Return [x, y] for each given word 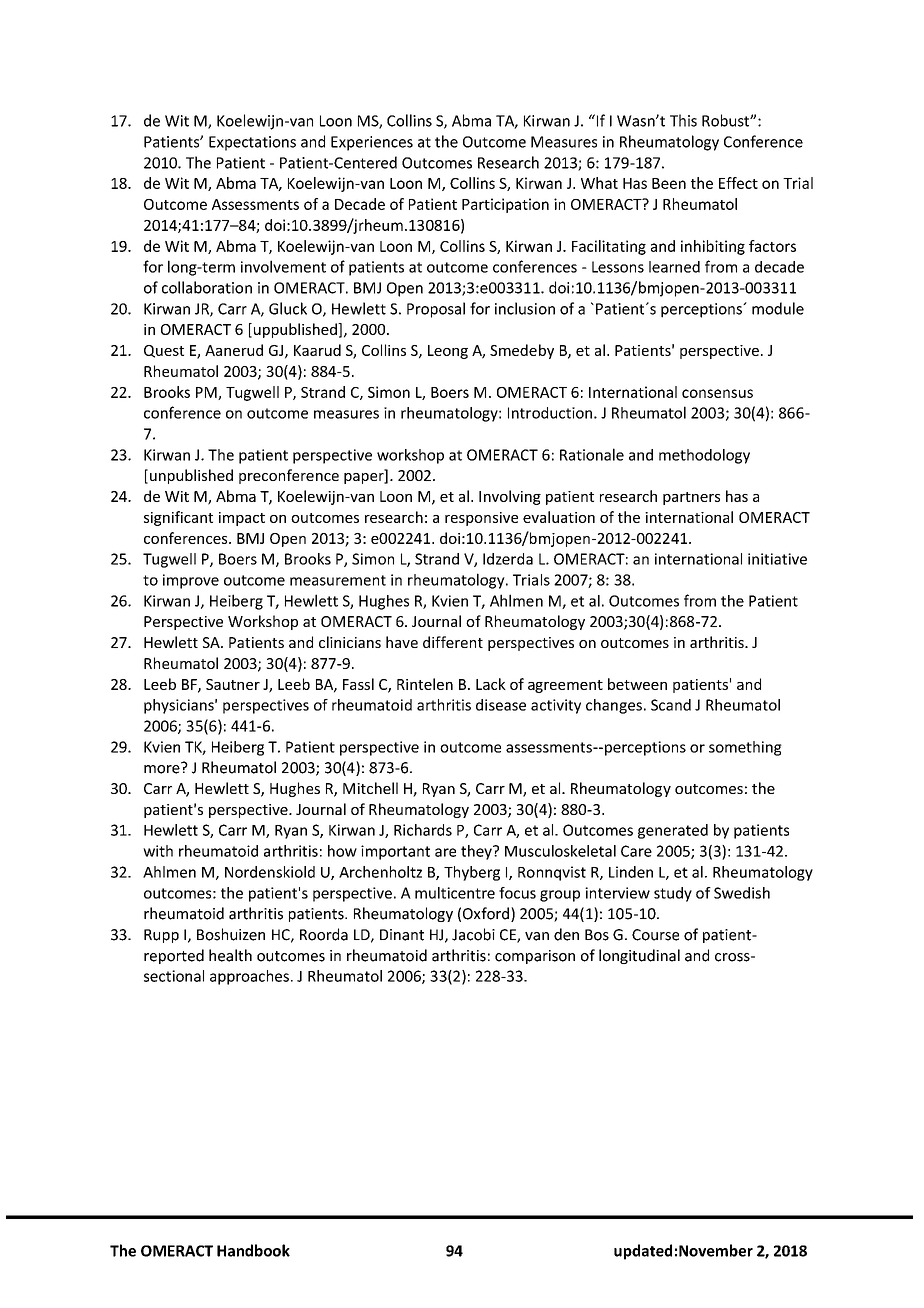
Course [655, 935]
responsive [481, 519]
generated [673, 831]
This [683, 120]
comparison [535, 957]
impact [242, 519]
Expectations [252, 143]
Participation [505, 205]
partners [691, 498]
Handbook [253, 1250]
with [158, 851]
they [477, 852]
